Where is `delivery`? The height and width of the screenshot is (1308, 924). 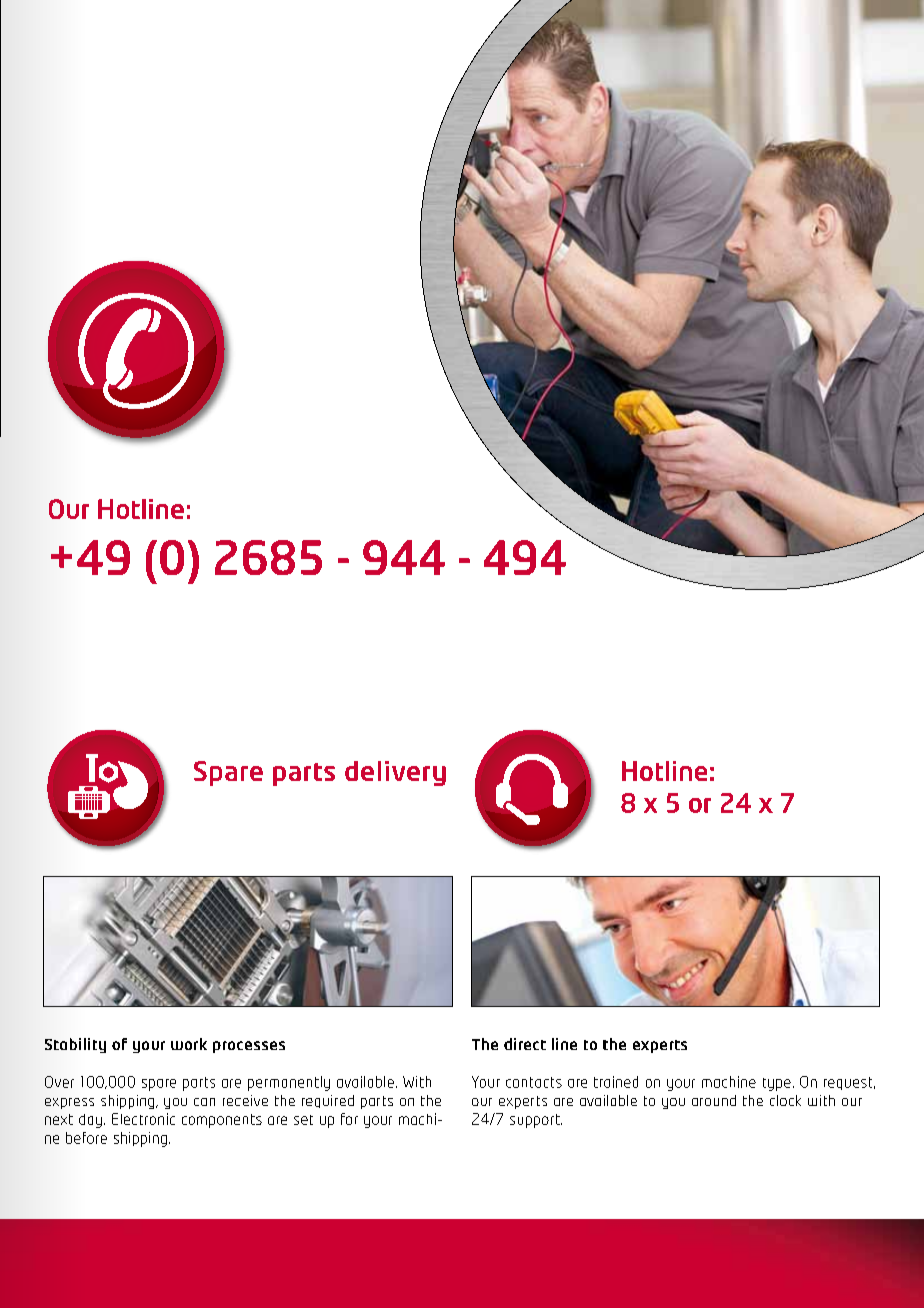
delivery is located at coordinates (395, 773).
